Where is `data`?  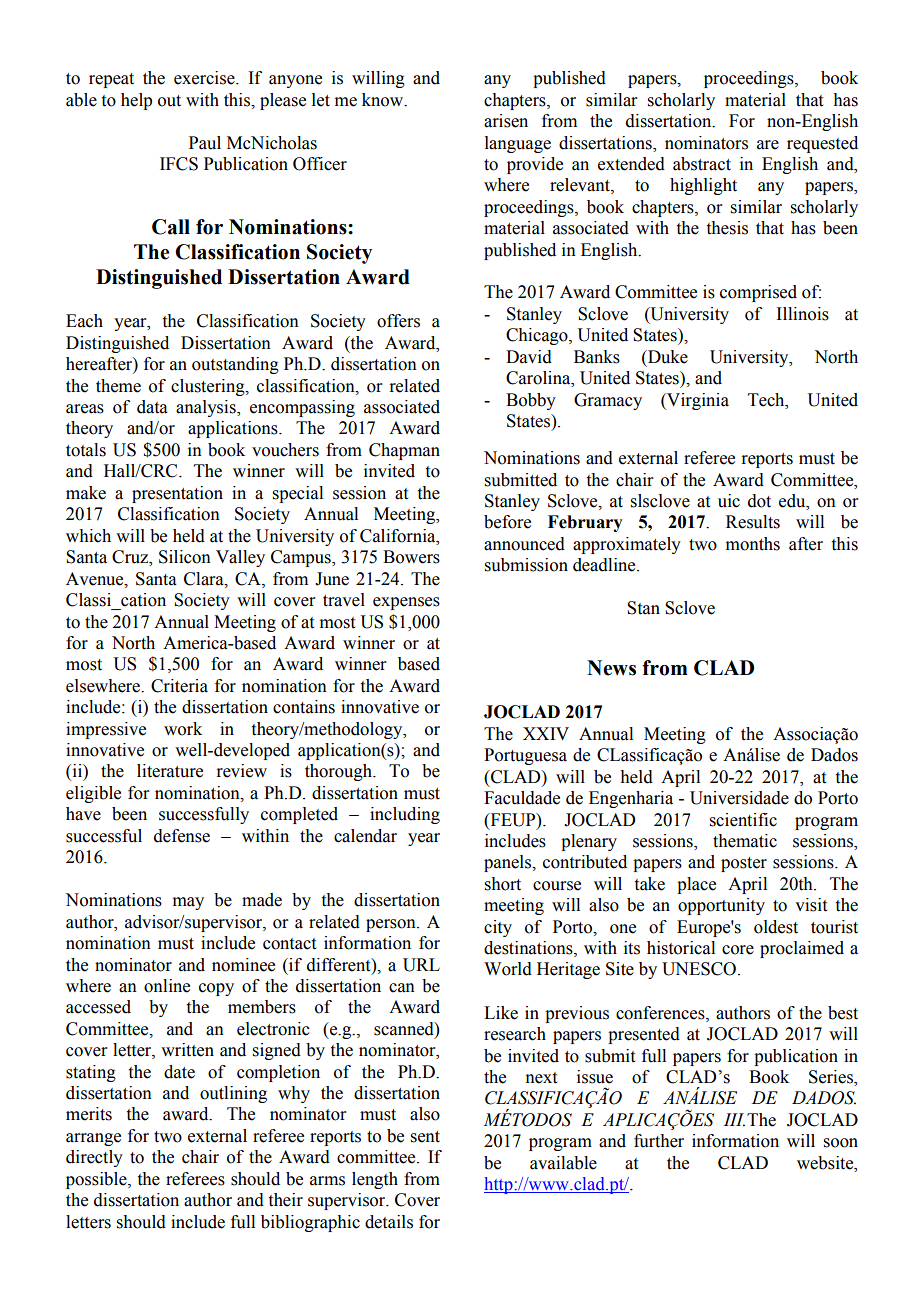
data is located at coordinates (152, 407).
